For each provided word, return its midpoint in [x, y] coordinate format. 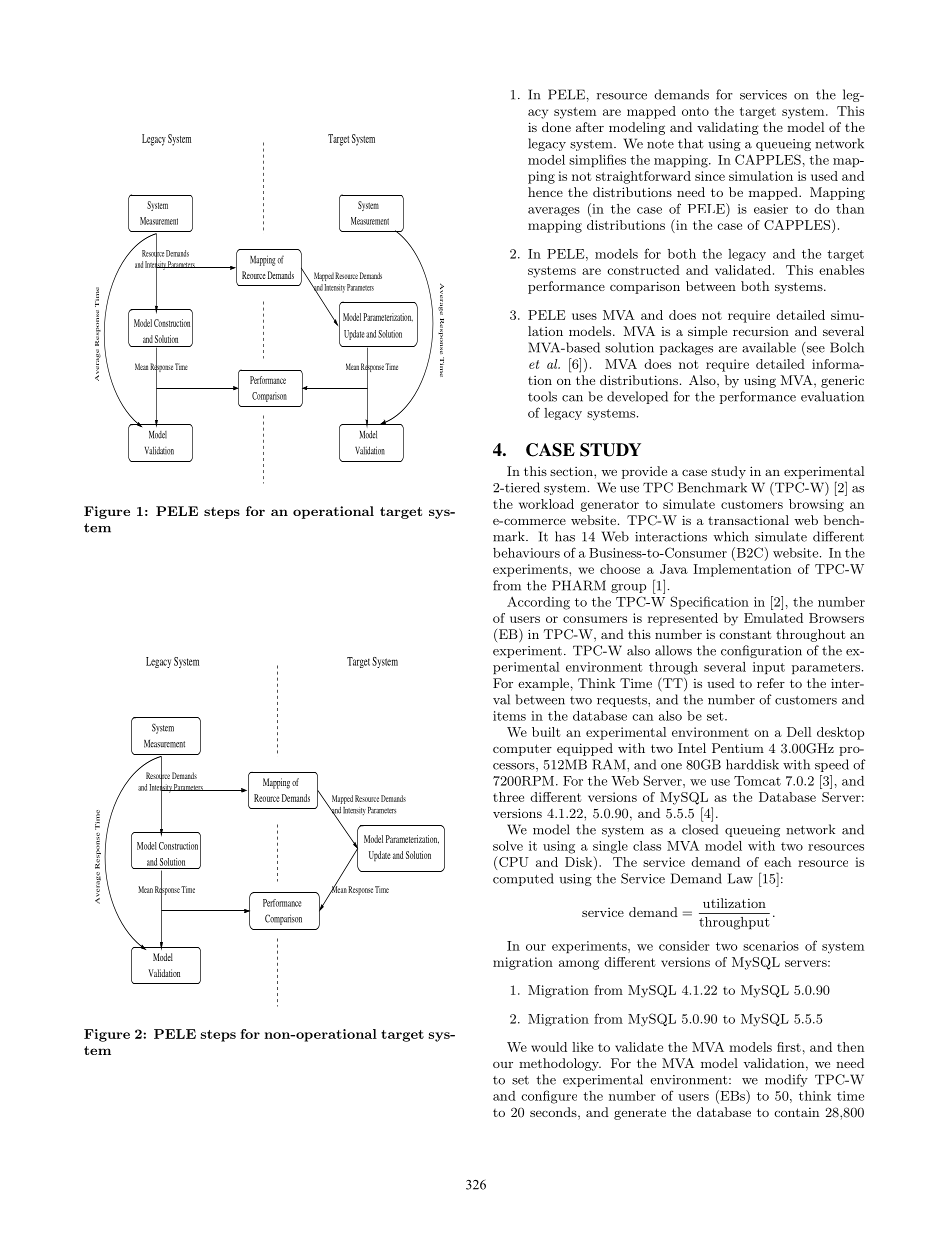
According [538, 603]
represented [683, 619]
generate [640, 1114]
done [556, 127]
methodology [560, 1064]
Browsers [836, 618]
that [691, 143]
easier [771, 209]
